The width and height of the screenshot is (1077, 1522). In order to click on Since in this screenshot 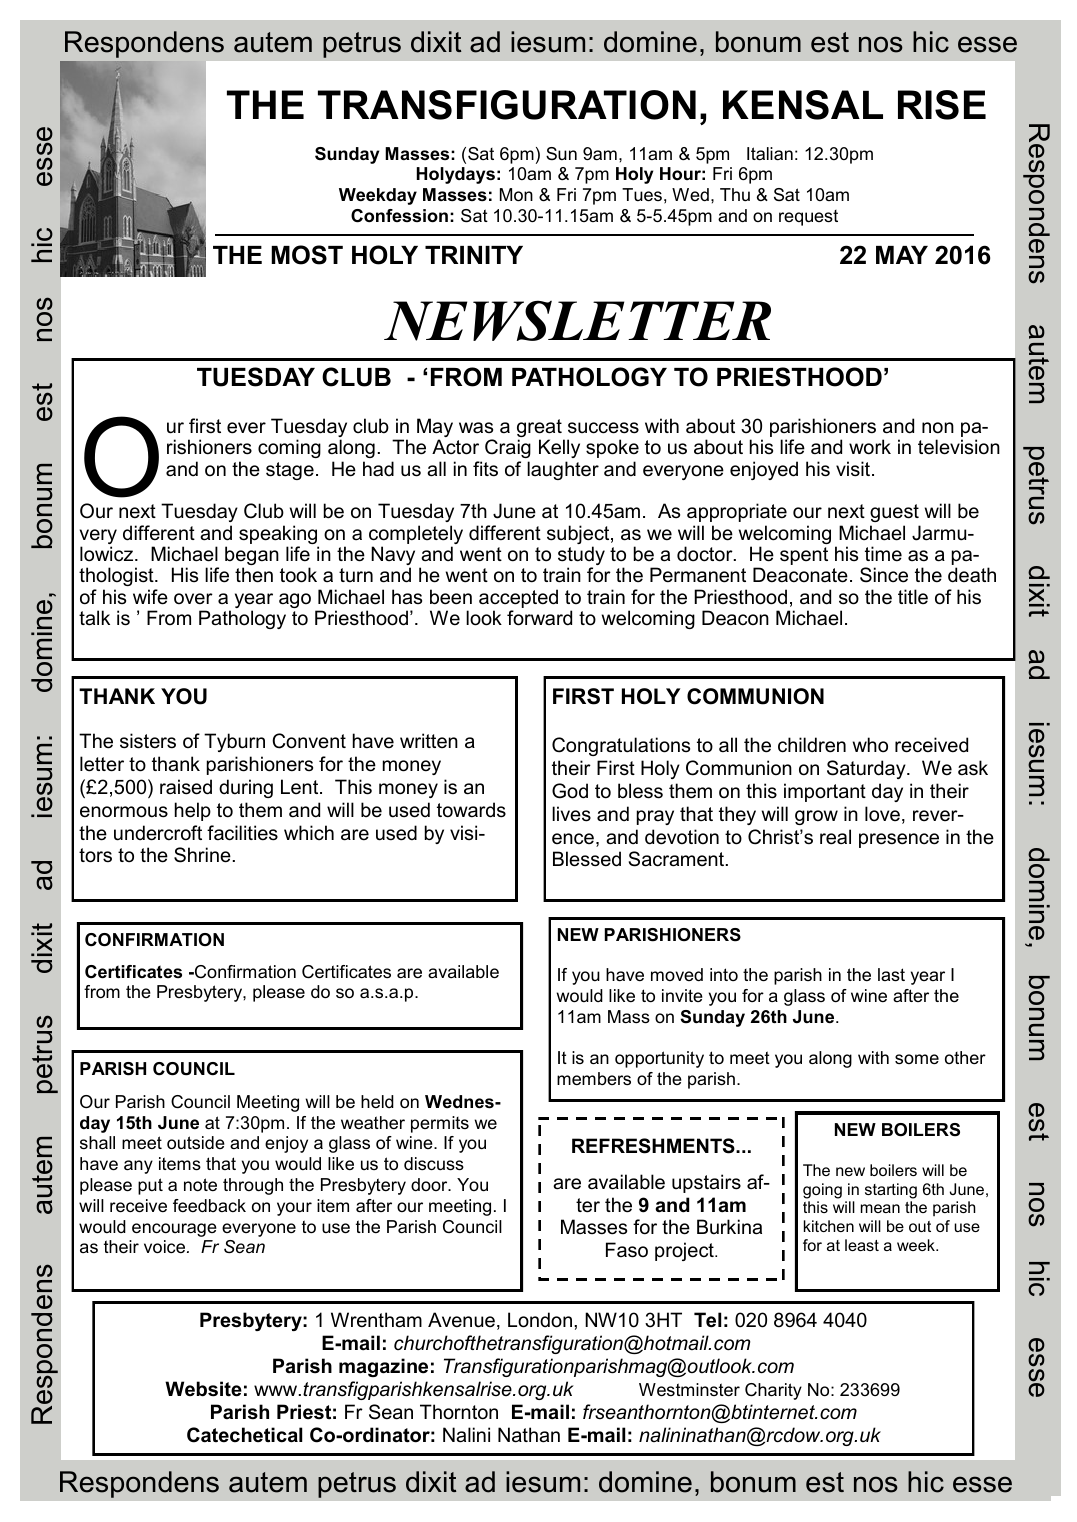, I will do `click(884, 575)`.
